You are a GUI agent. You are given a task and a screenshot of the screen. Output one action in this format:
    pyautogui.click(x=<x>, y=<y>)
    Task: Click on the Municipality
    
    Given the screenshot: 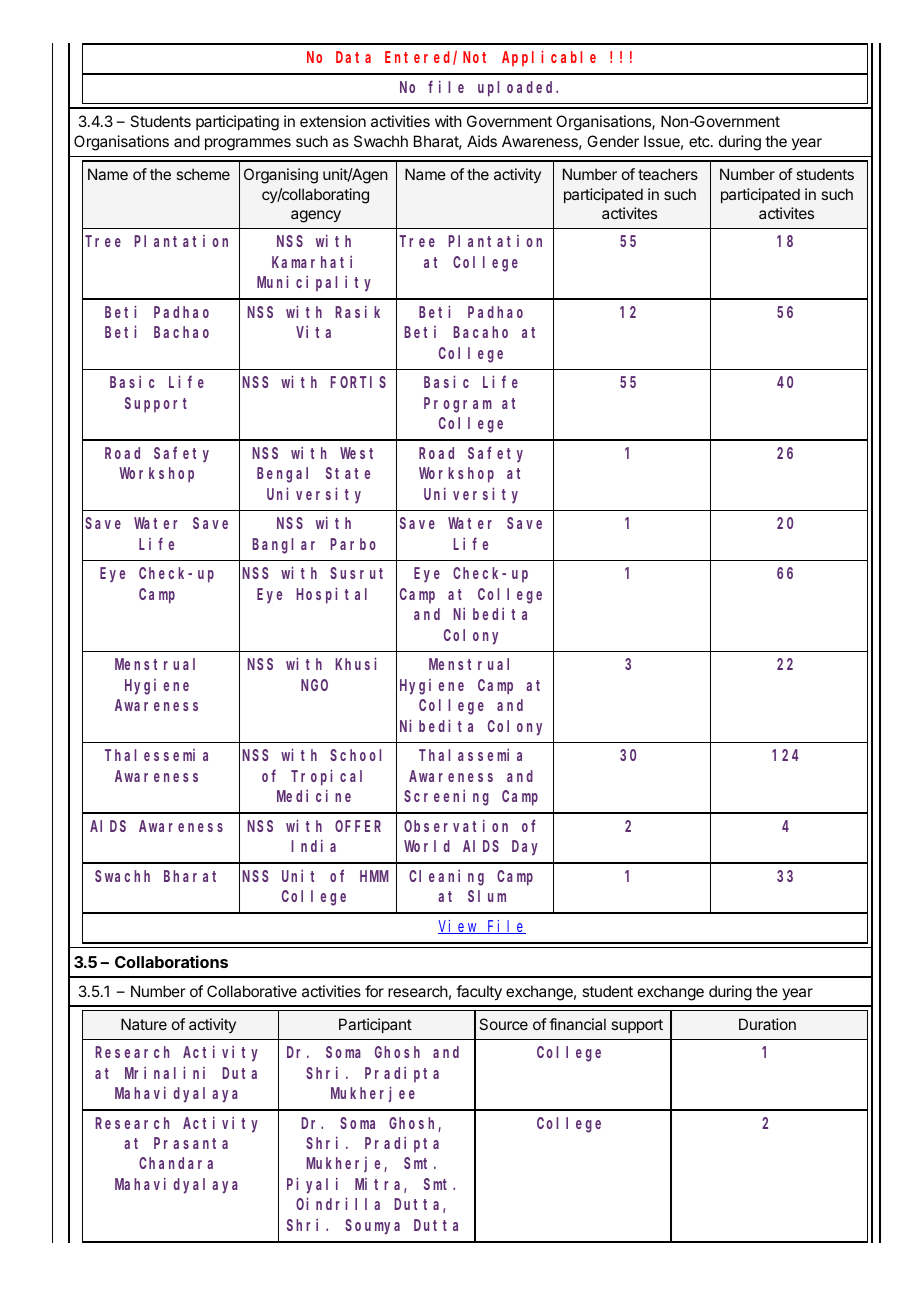 What is the action you would take?
    pyautogui.click(x=314, y=283)
